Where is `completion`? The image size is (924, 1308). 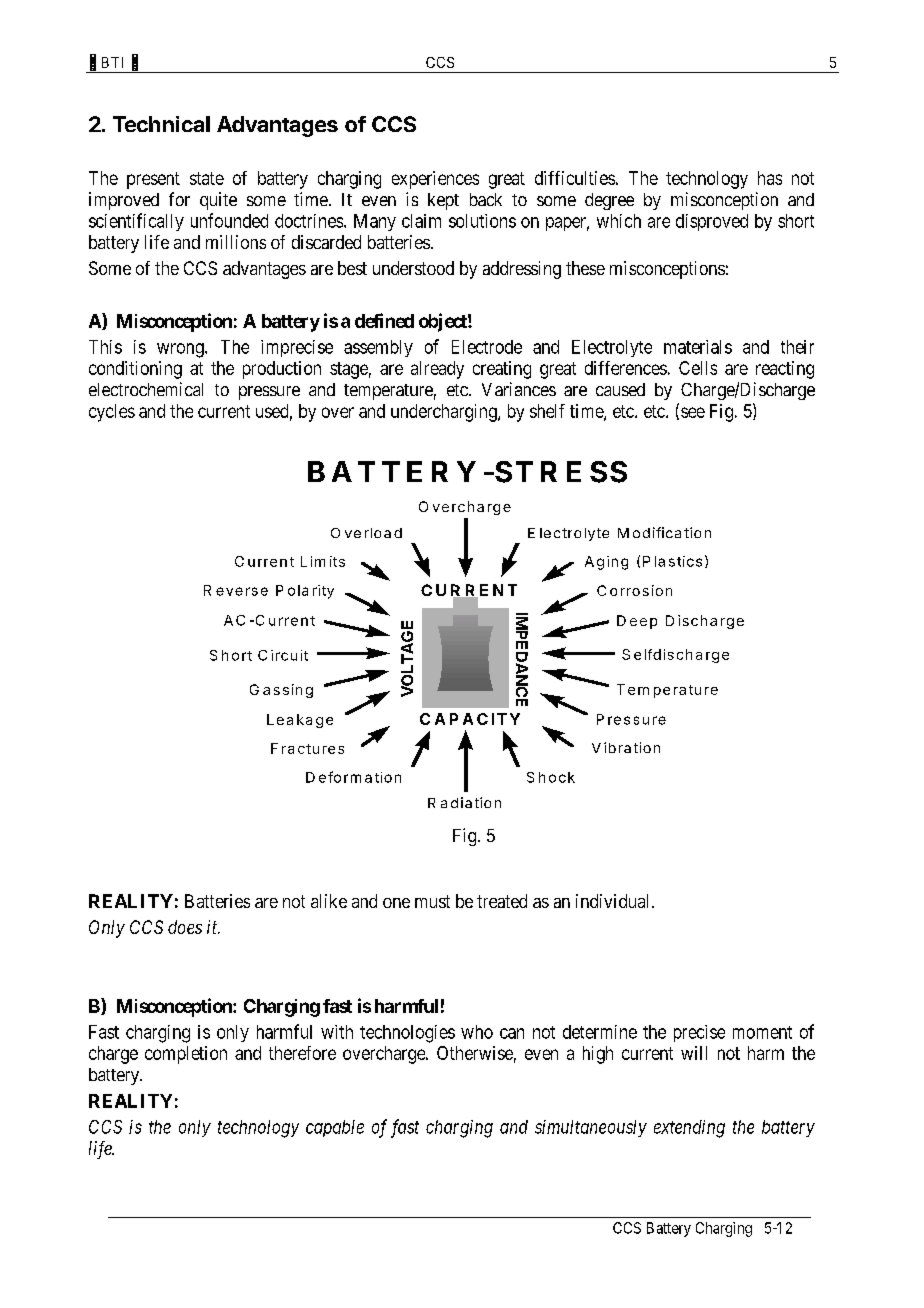
completion is located at coordinates (186, 1055).
